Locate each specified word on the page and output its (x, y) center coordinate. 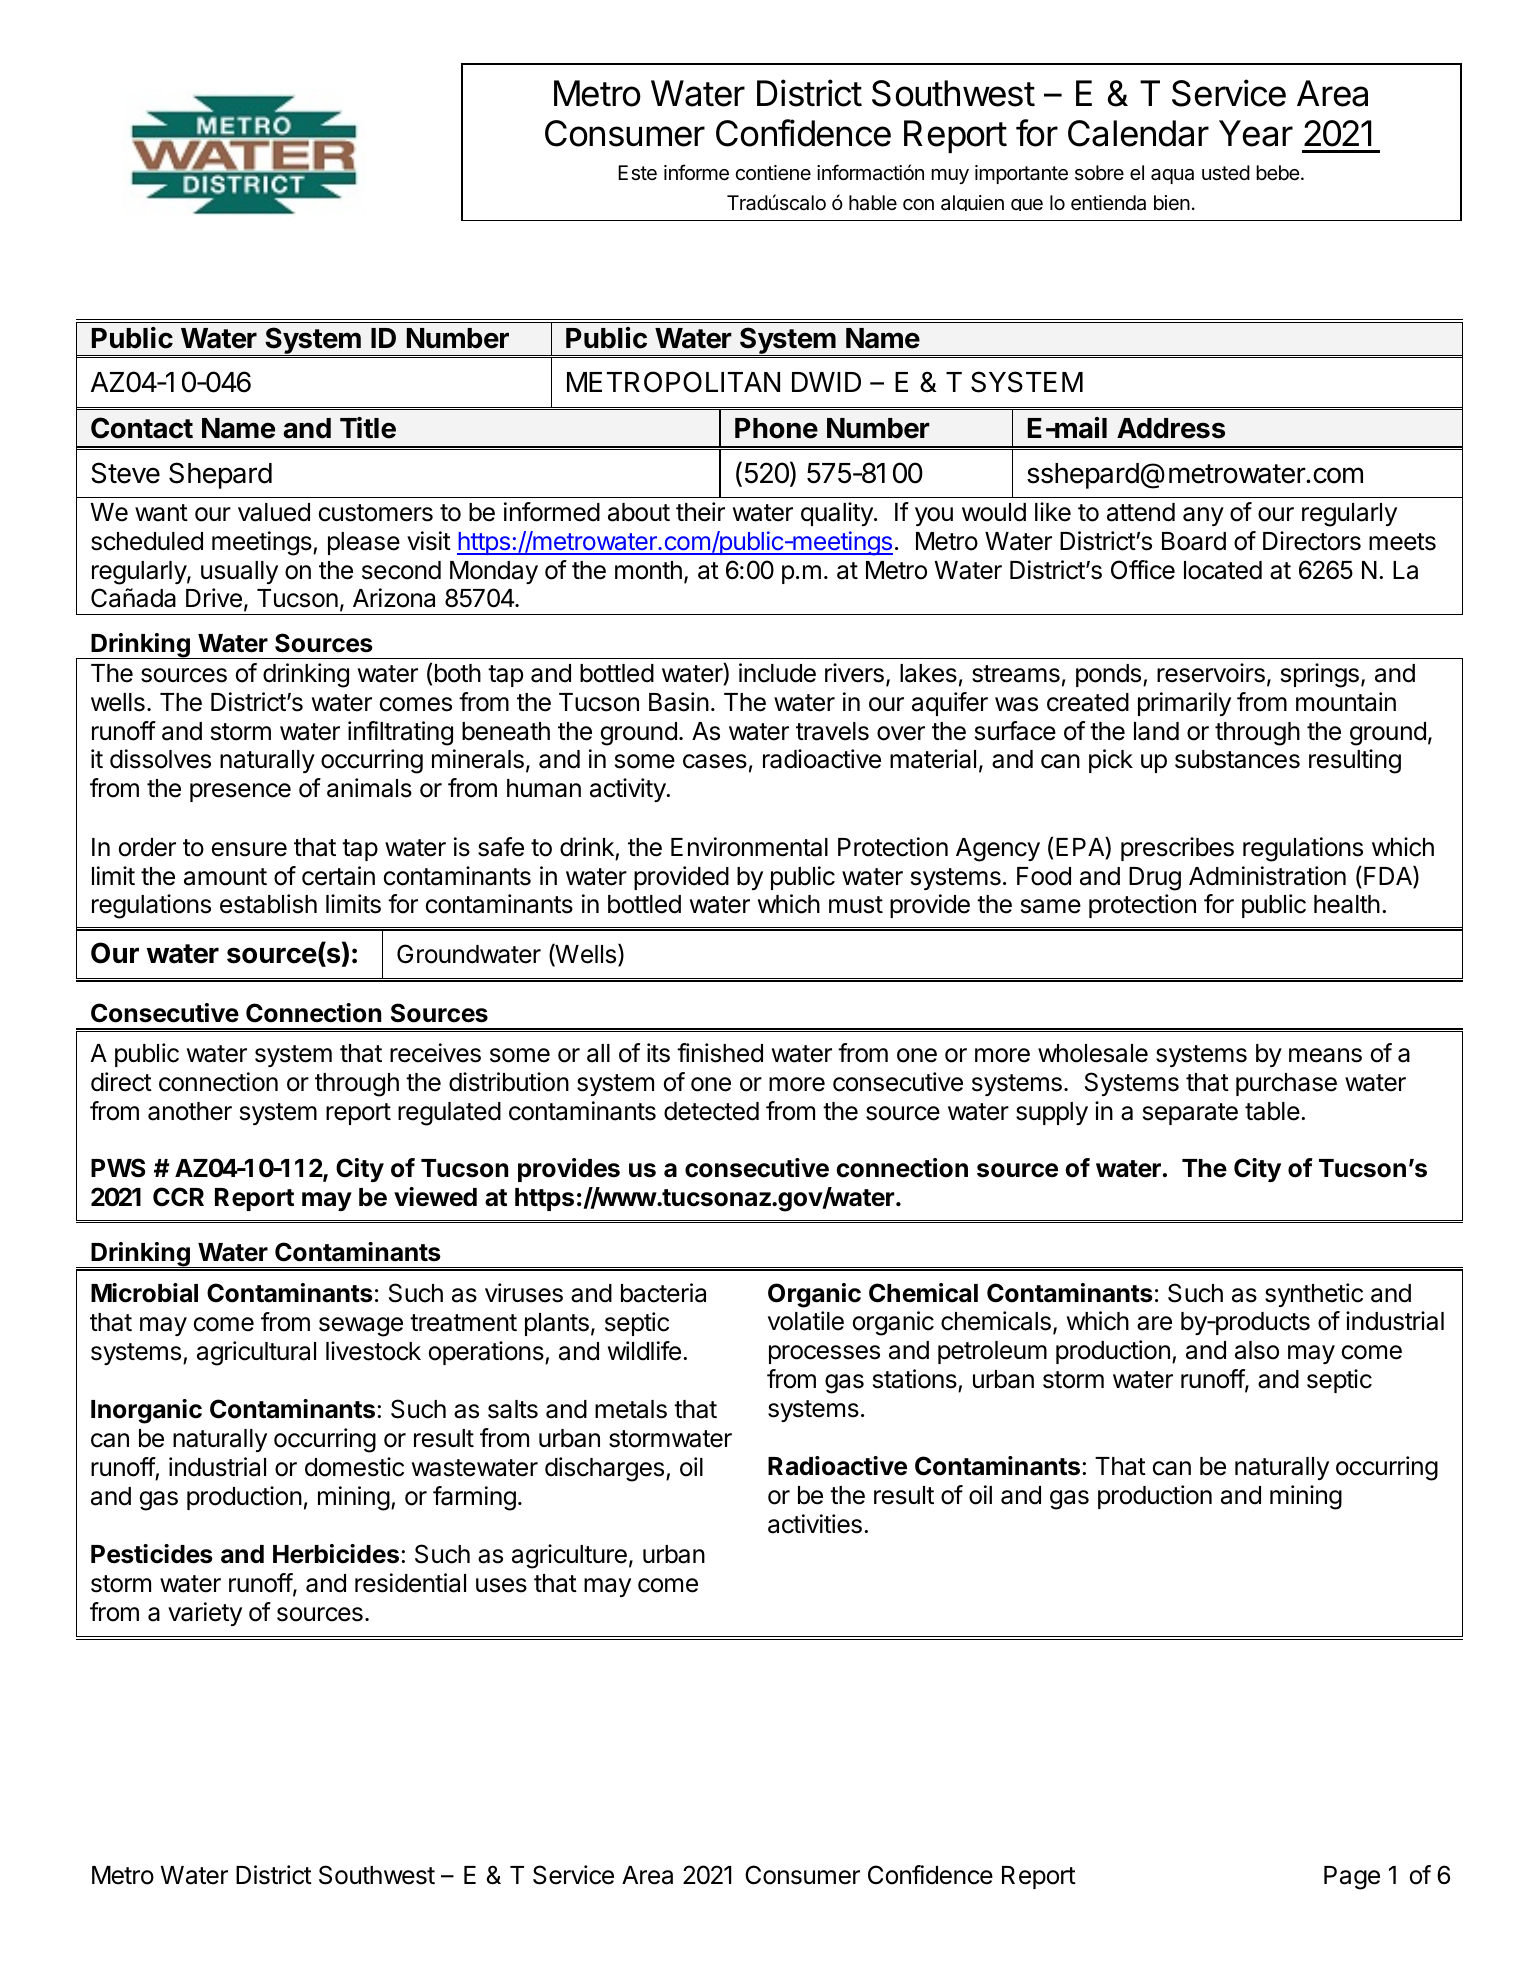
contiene (773, 172)
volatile (806, 1321)
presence (240, 792)
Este (637, 173)
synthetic (1314, 1295)
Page (1352, 1878)
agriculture (569, 1556)
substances (1237, 759)
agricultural (256, 1353)
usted (1226, 173)
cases (715, 761)
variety (205, 1614)
